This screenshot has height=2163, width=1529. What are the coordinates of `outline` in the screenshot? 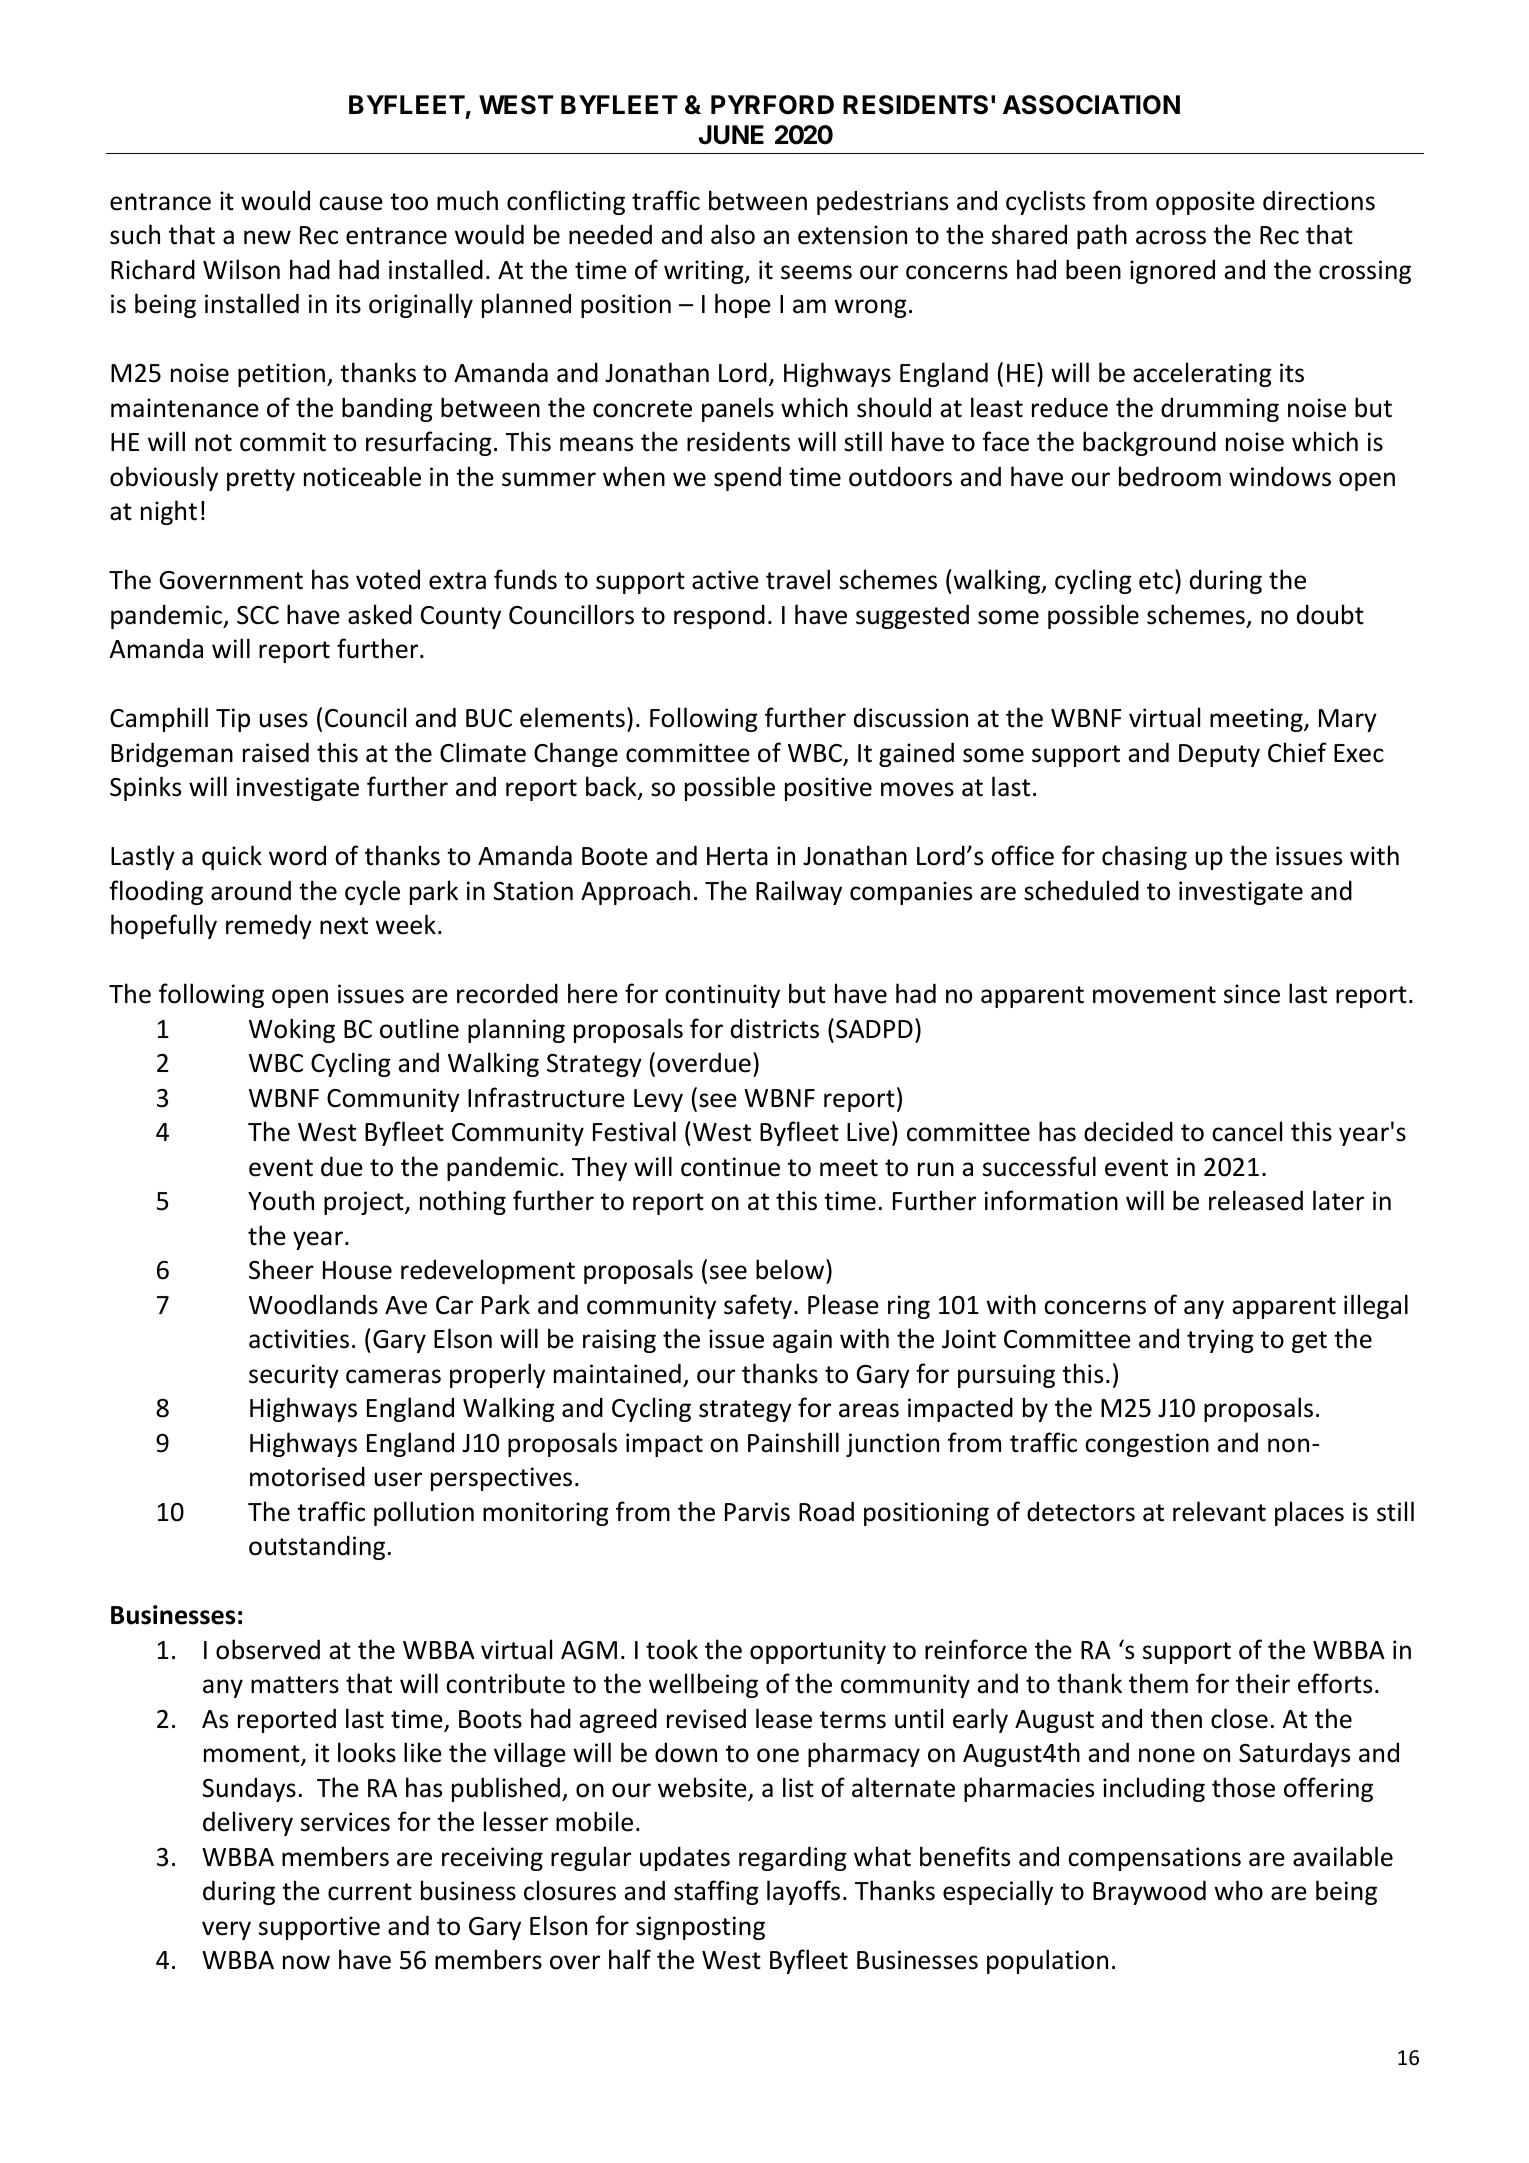 It's located at (419, 1028).
